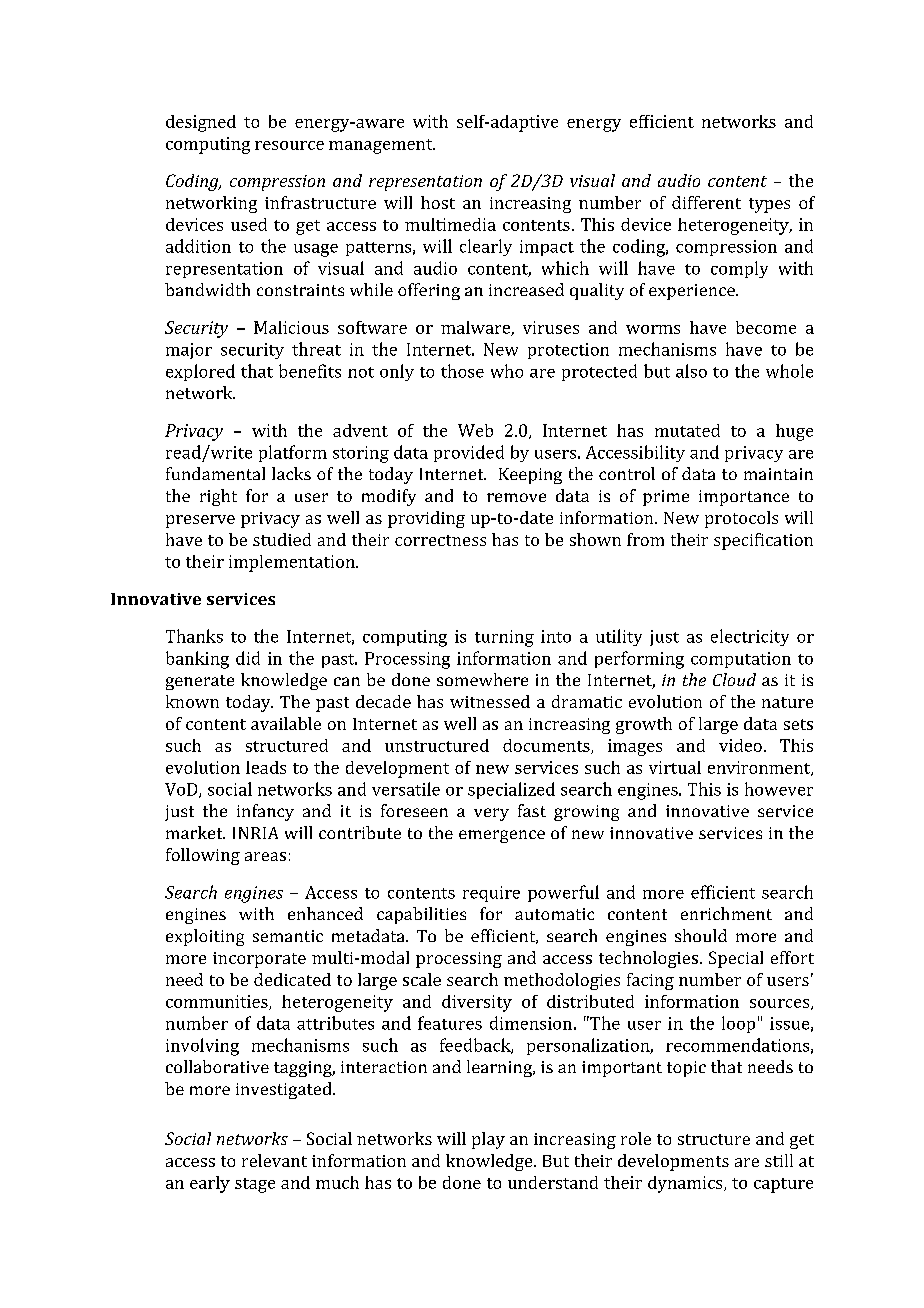 This screenshot has width=924, height=1308. I want to click on sources, so click(781, 1004).
